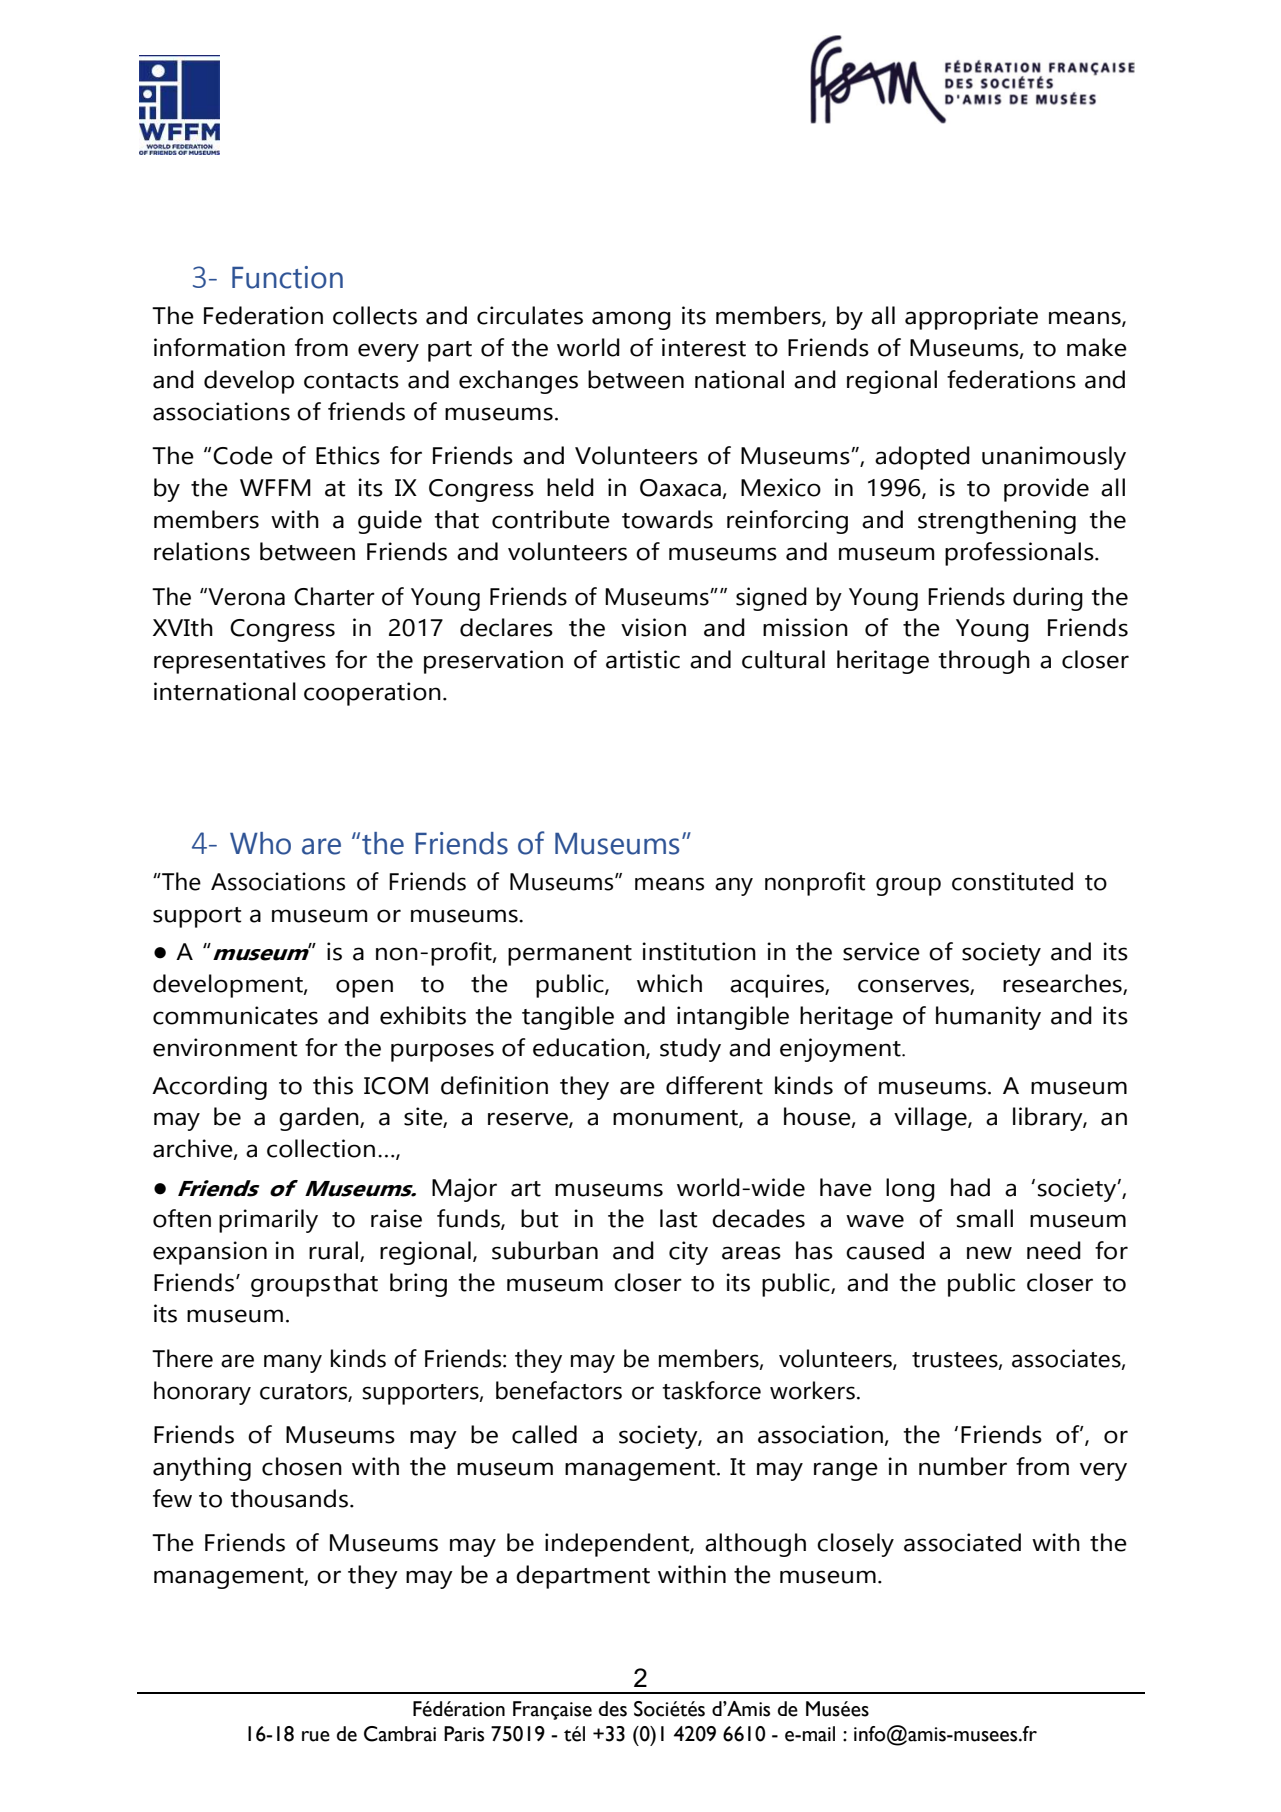 Image resolution: width=1281 pixels, height=1812 pixels. What do you see at coordinates (351, 381) in the page?
I see `contacts` at bounding box center [351, 381].
